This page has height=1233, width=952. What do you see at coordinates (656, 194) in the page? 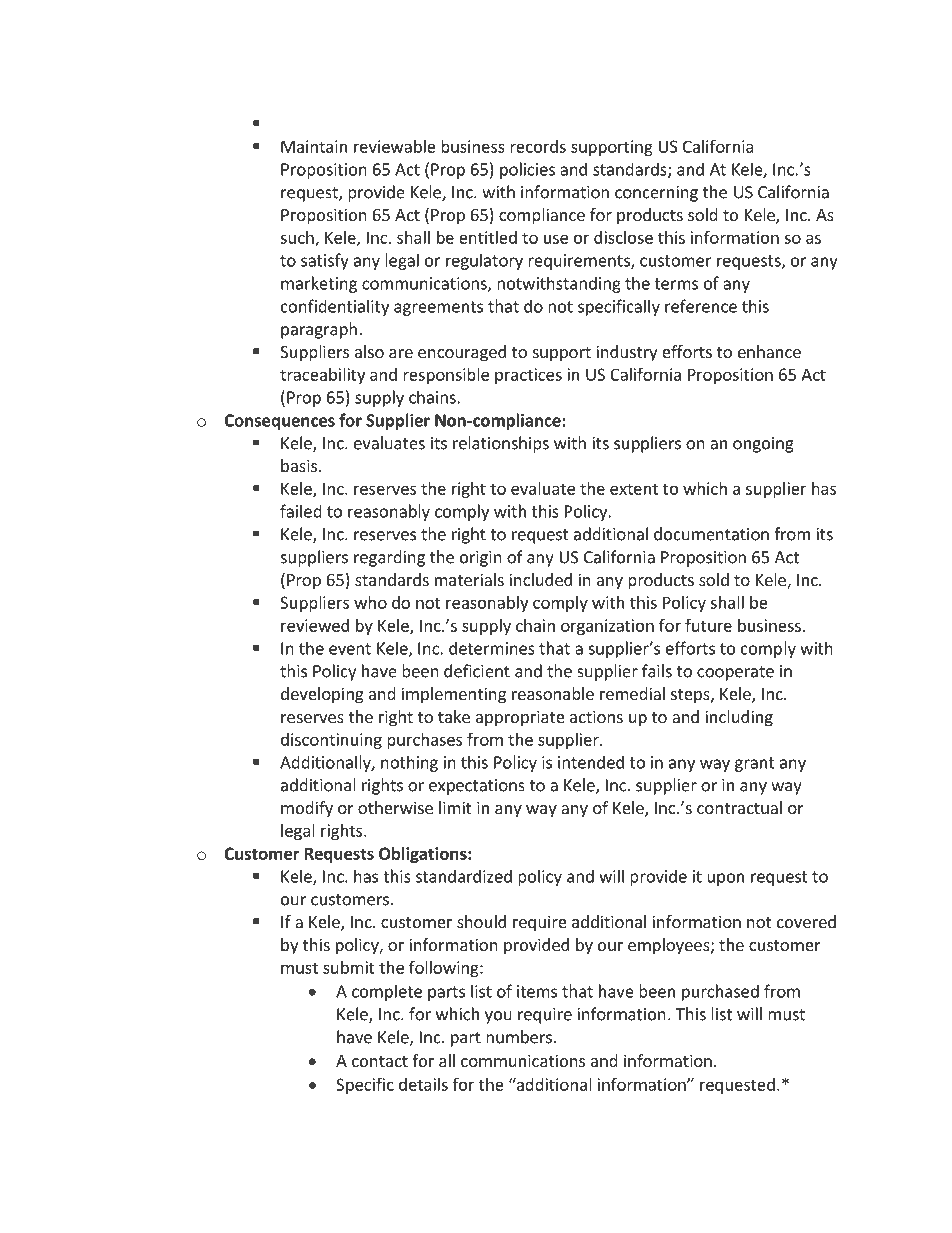
I see `concerning` at bounding box center [656, 194].
